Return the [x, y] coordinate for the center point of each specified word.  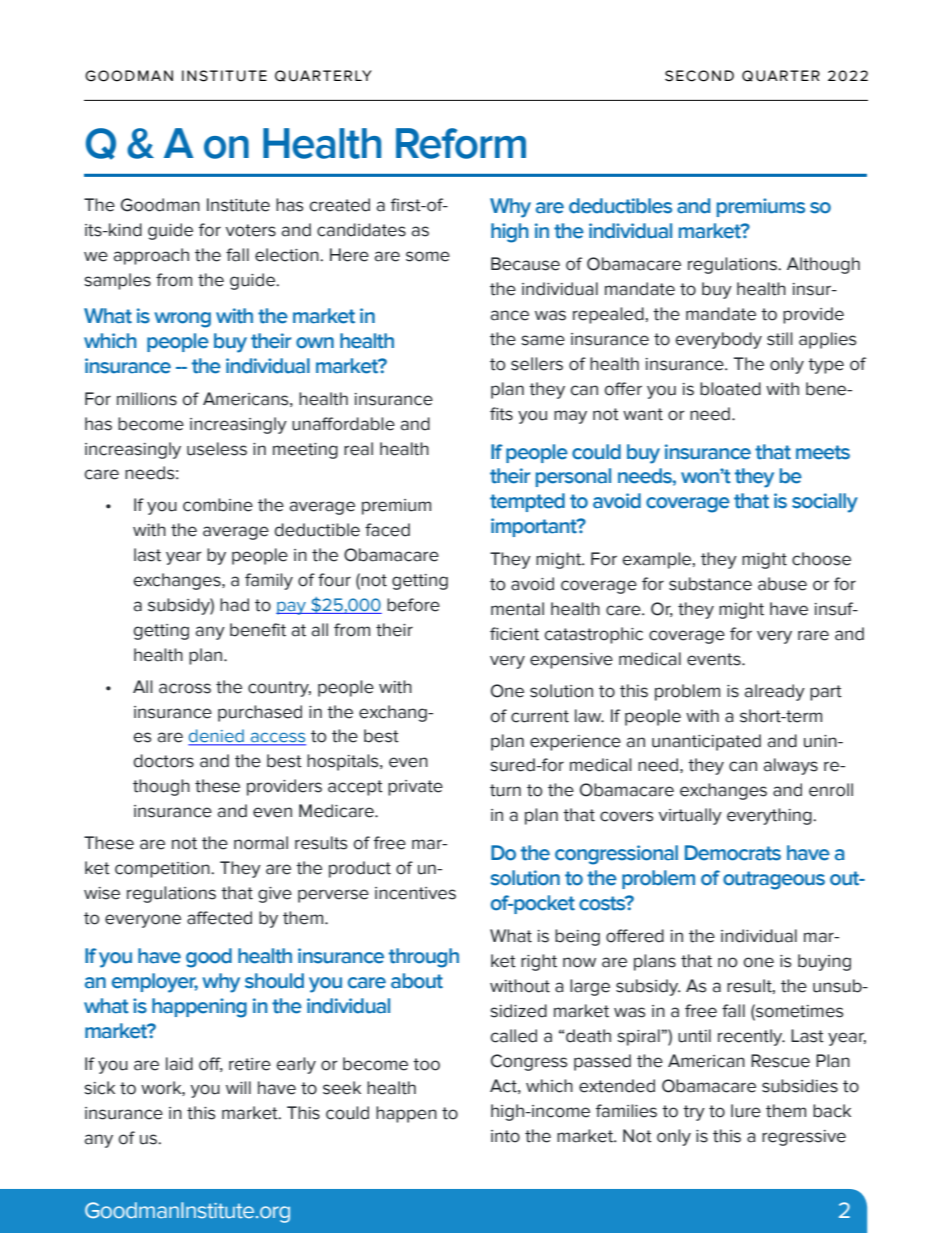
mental [517, 609]
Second [699, 76]
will [238, 1087]
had [234, 605]
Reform [461, 143]
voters [251, 230]
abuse [782, 584]
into [505, 1136]
